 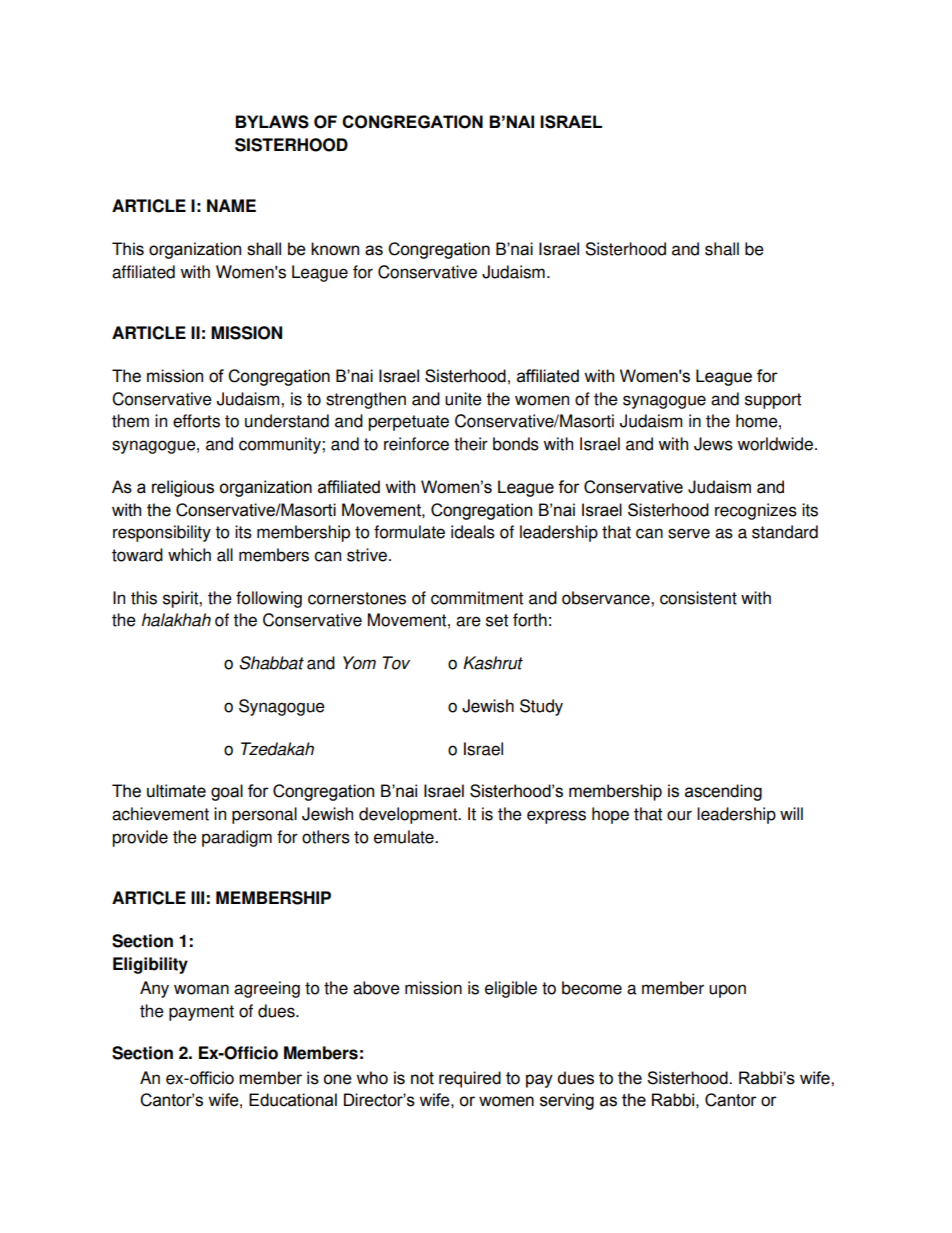 What do you see at coordinates (201, 1013) in the document?
I see `payment` at bounding box center [201, 1013].
